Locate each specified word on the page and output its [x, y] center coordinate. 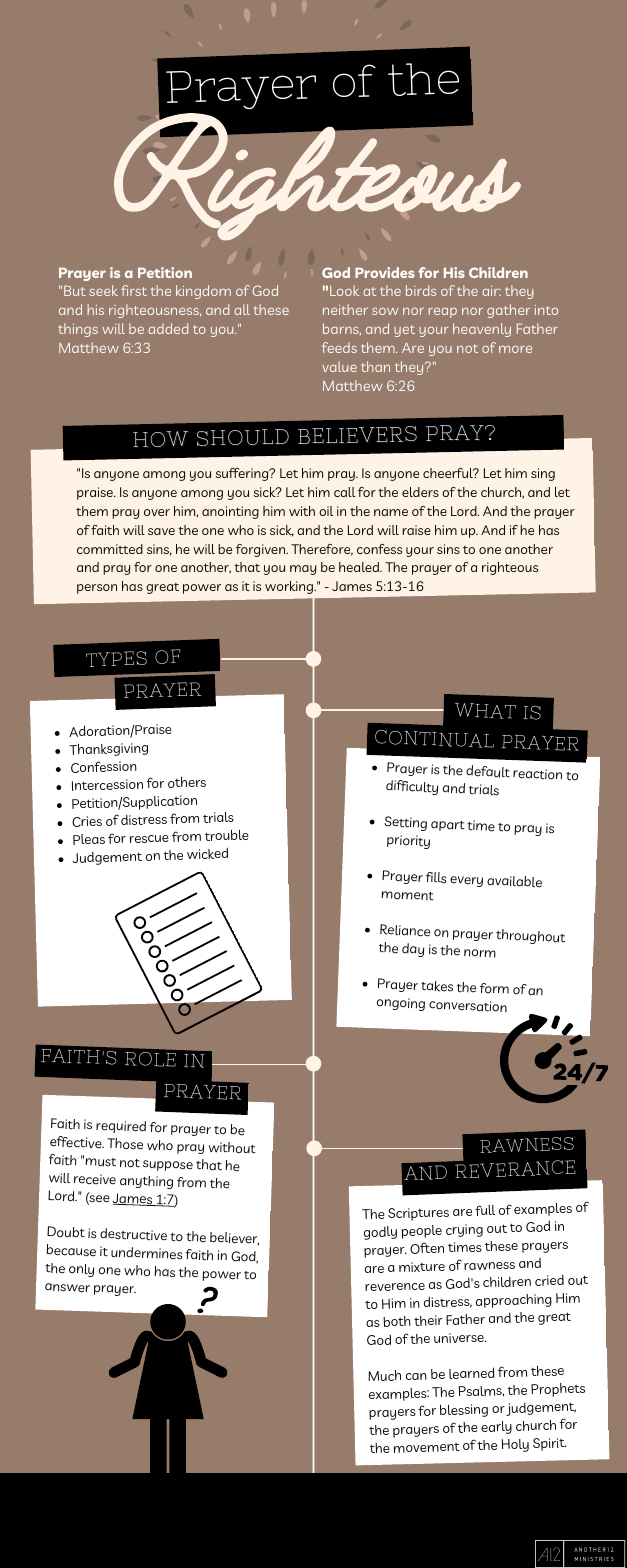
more [515, 349]
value [339, 366]
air [491, 291]
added [168, 328]
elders [420, 492]
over [157, 512]
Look [345, 290]
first [134, 290]
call [344, 492]
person [97, 589]
